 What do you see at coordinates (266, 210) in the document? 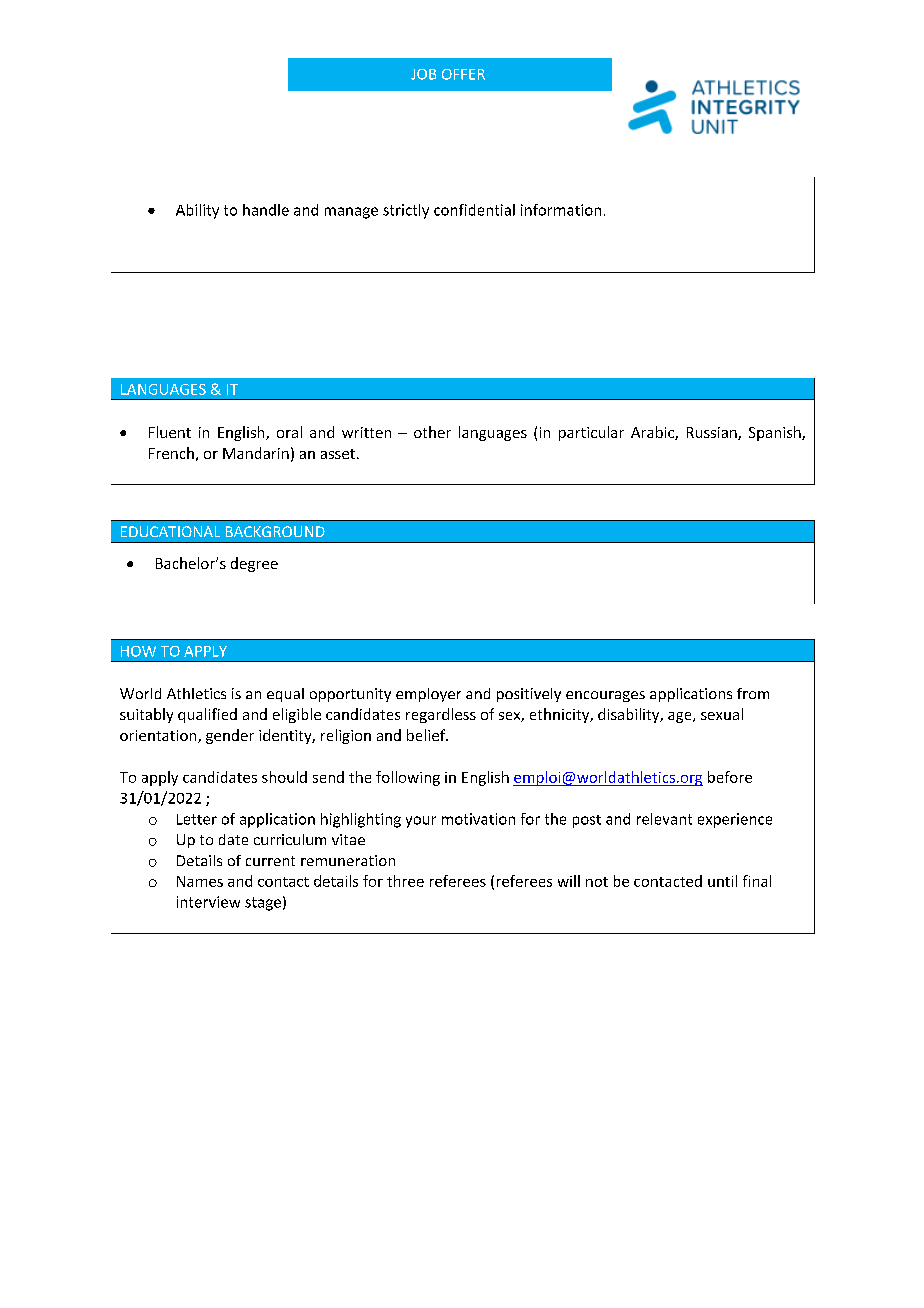
I see `handle` at bounding box center [266, 210].
